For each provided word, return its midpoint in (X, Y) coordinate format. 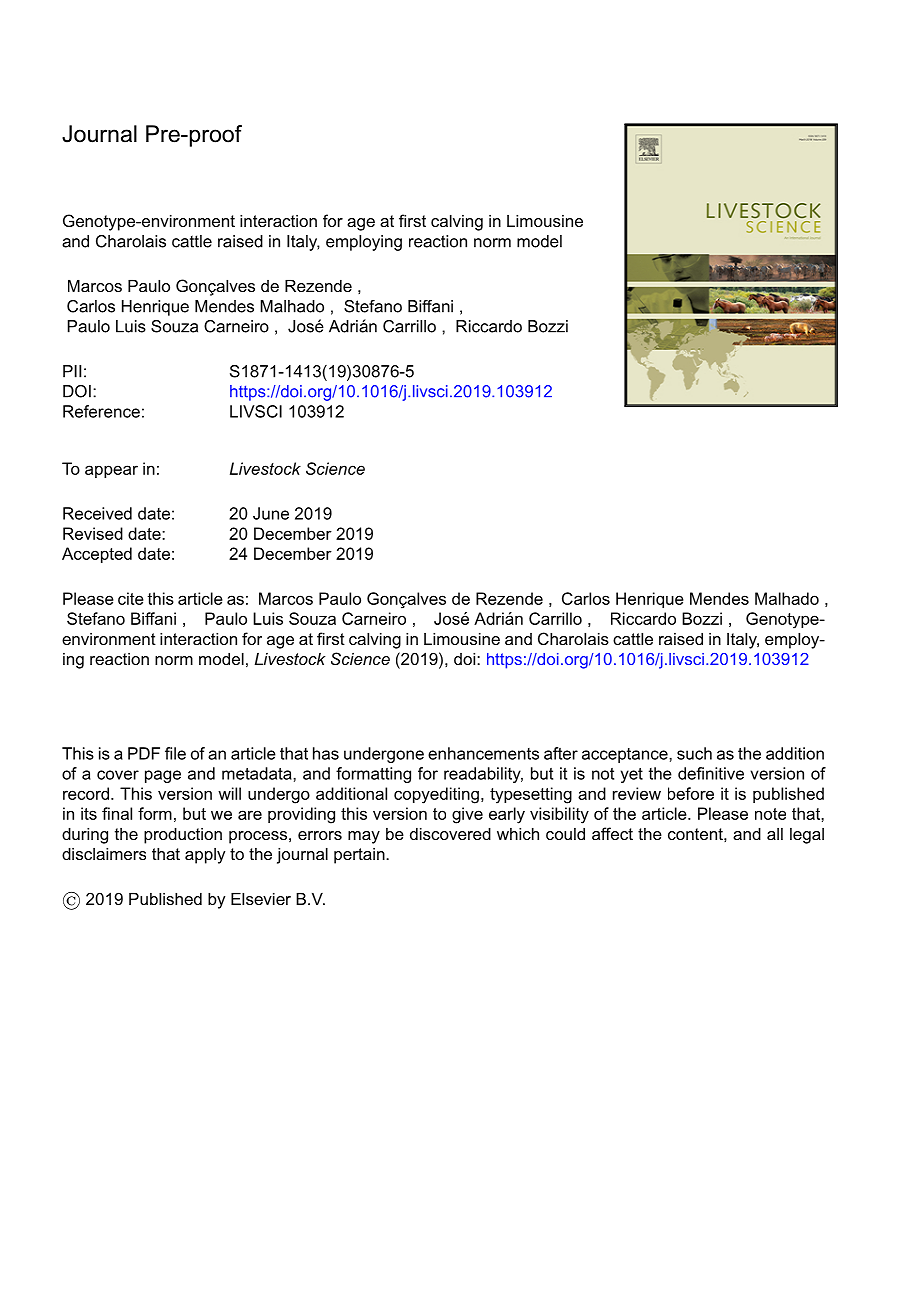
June (271, 513)
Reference (101, 411)
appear (111, 471)
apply (205, 856)
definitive (711, 773)
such (694, 753)
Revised (93, 533)
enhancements (483, 753)
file (175, 753)
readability (483, 775)
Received (97, 513)
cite (131, 598)
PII (72, 371)
